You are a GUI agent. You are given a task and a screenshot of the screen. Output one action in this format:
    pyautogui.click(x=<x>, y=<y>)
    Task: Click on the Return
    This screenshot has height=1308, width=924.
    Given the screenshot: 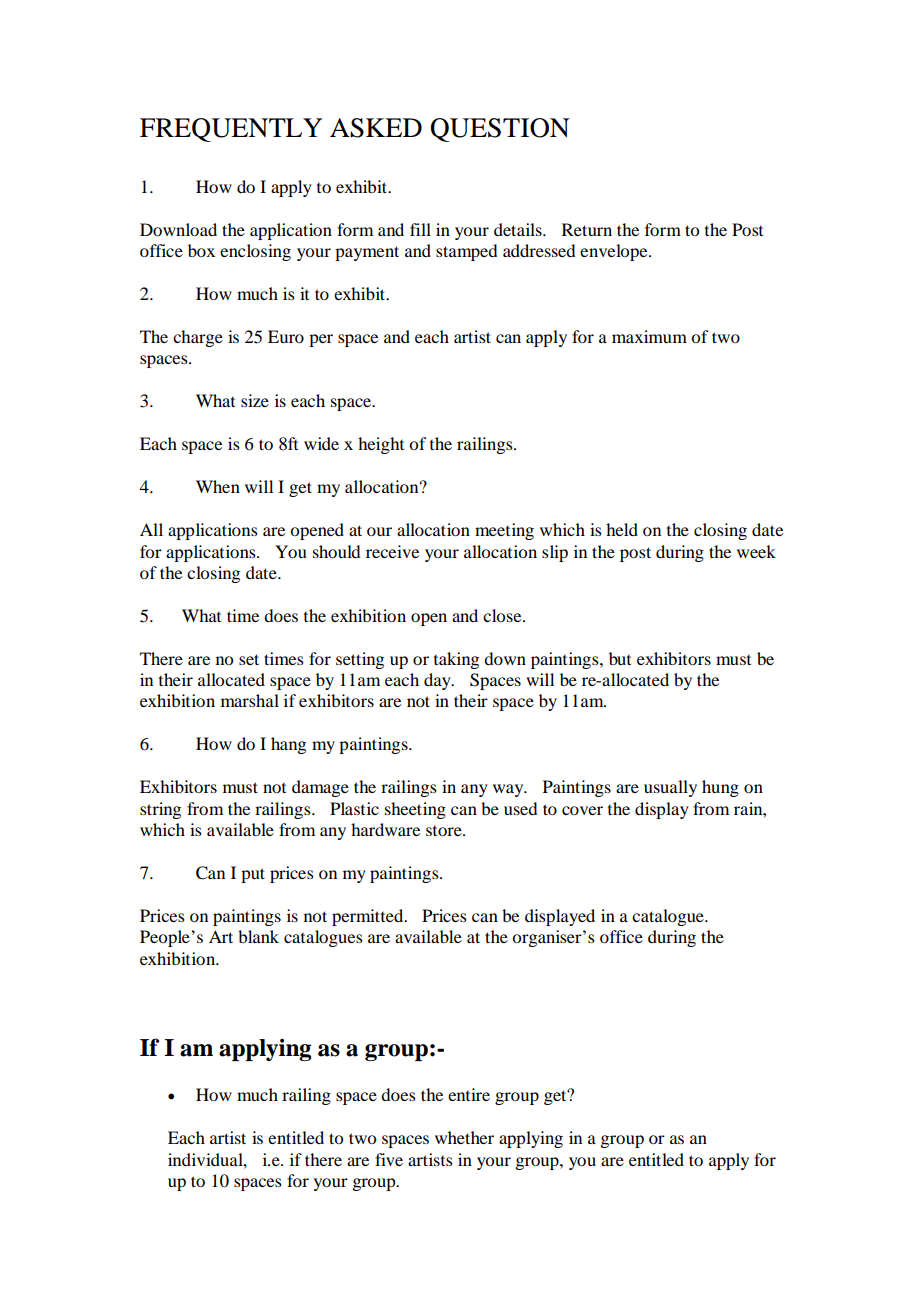 What is the action you would take?
    pyautogui.click(x=587, y=229)
